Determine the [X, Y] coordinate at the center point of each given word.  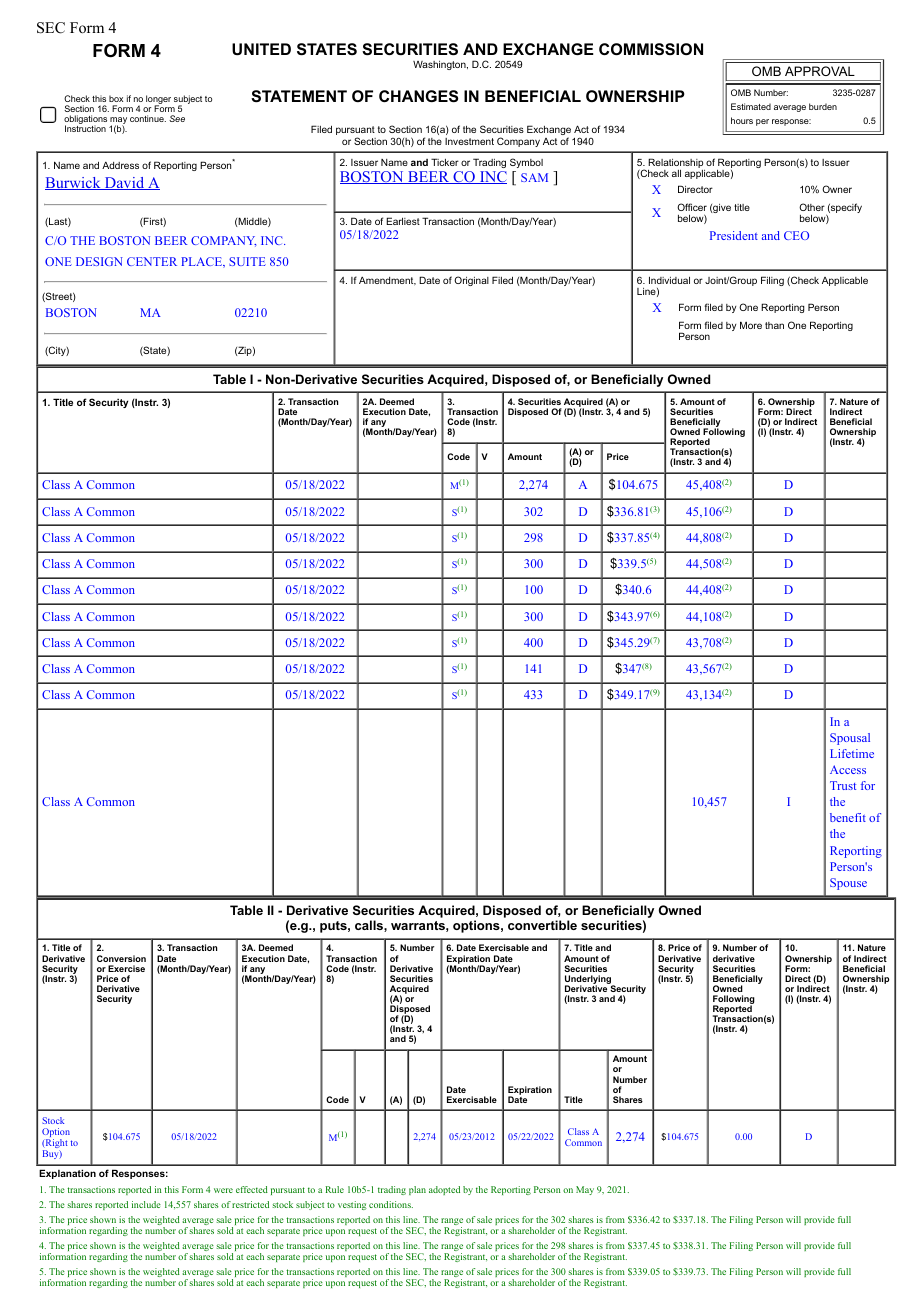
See [177, 118]
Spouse [848, 884]
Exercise [126, 968]
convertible [542, 925]
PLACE [202, 262]
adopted [444, 1190]
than [774, 325]
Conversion [121, 958]
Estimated [751, 106]
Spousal [850, 739]
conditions [391, 1204]
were [223, 1190]
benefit [848, 817]
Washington [440, 65]
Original [471, 281]
